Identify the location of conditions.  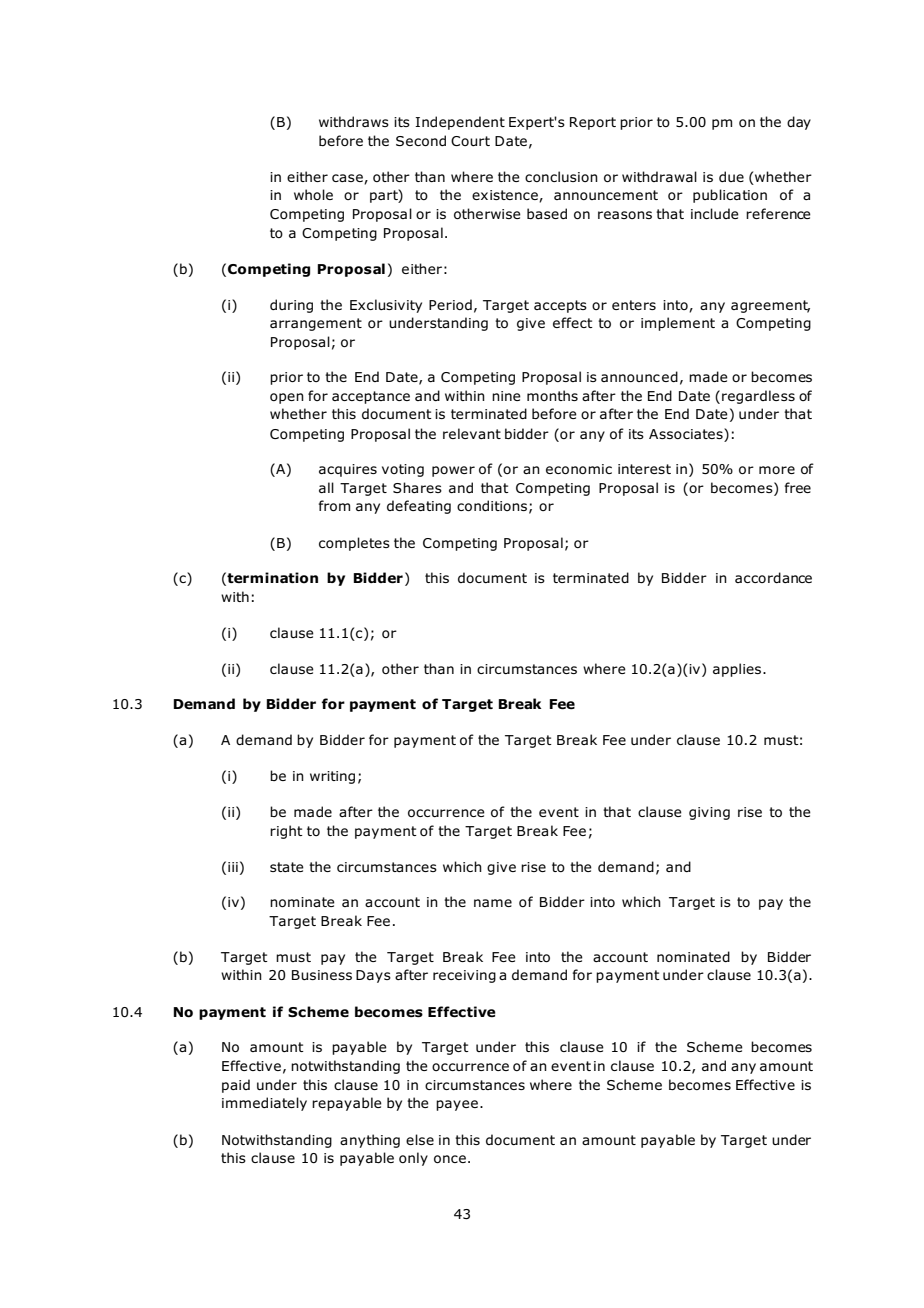
(492, 505).
